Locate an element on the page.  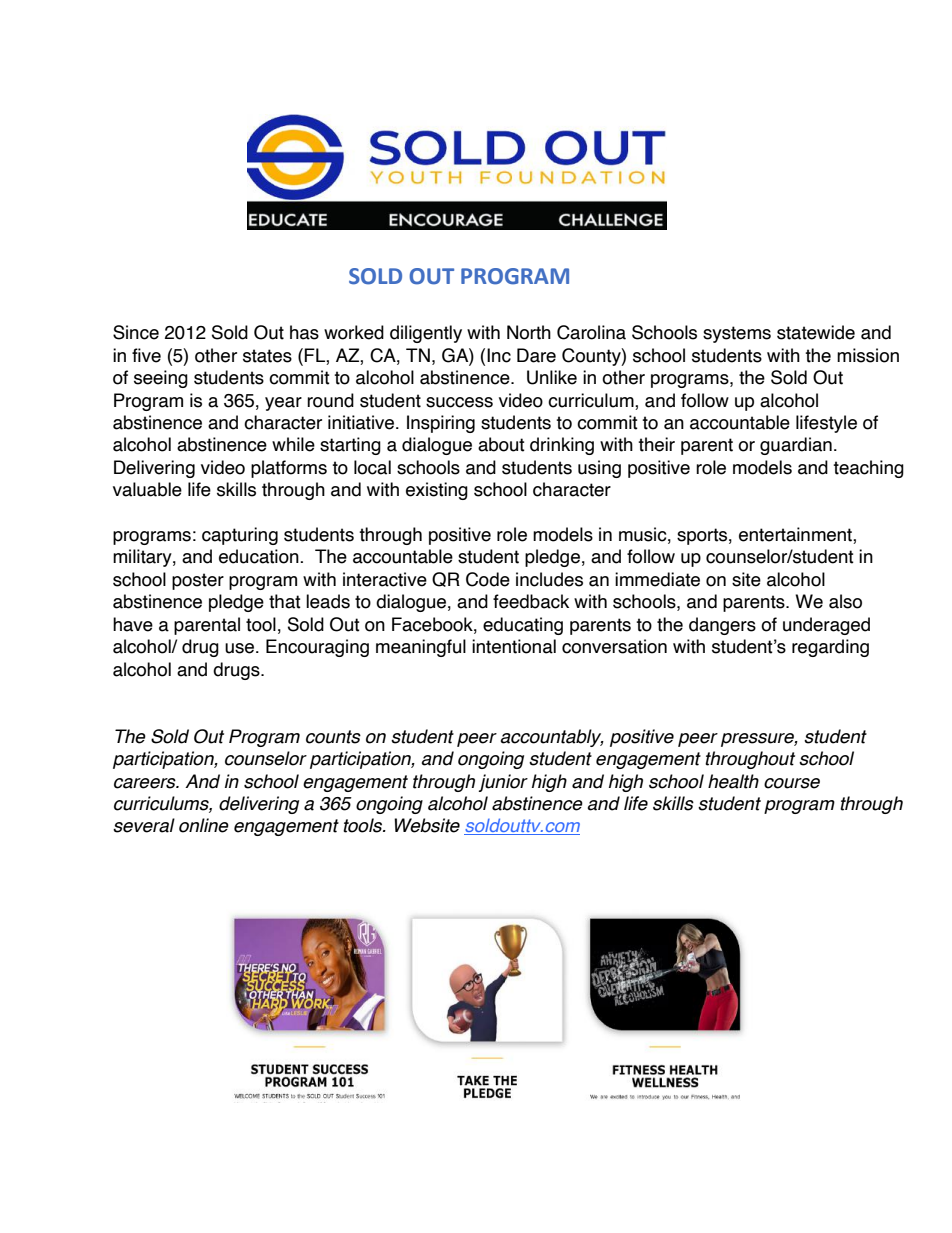
states is located at coordinates (267, 356).
